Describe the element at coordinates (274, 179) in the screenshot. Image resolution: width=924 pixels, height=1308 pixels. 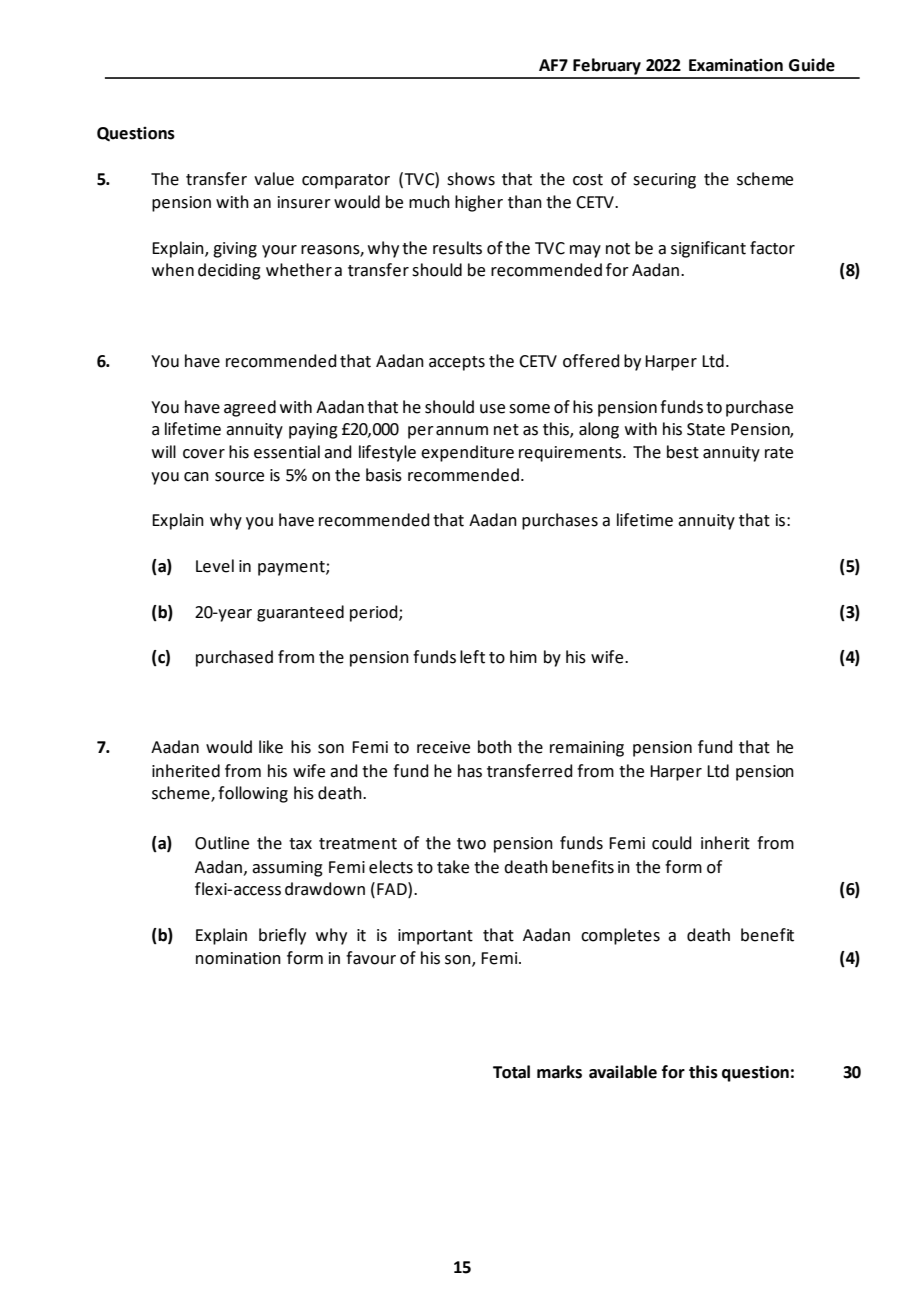
I see `value` at that location.
